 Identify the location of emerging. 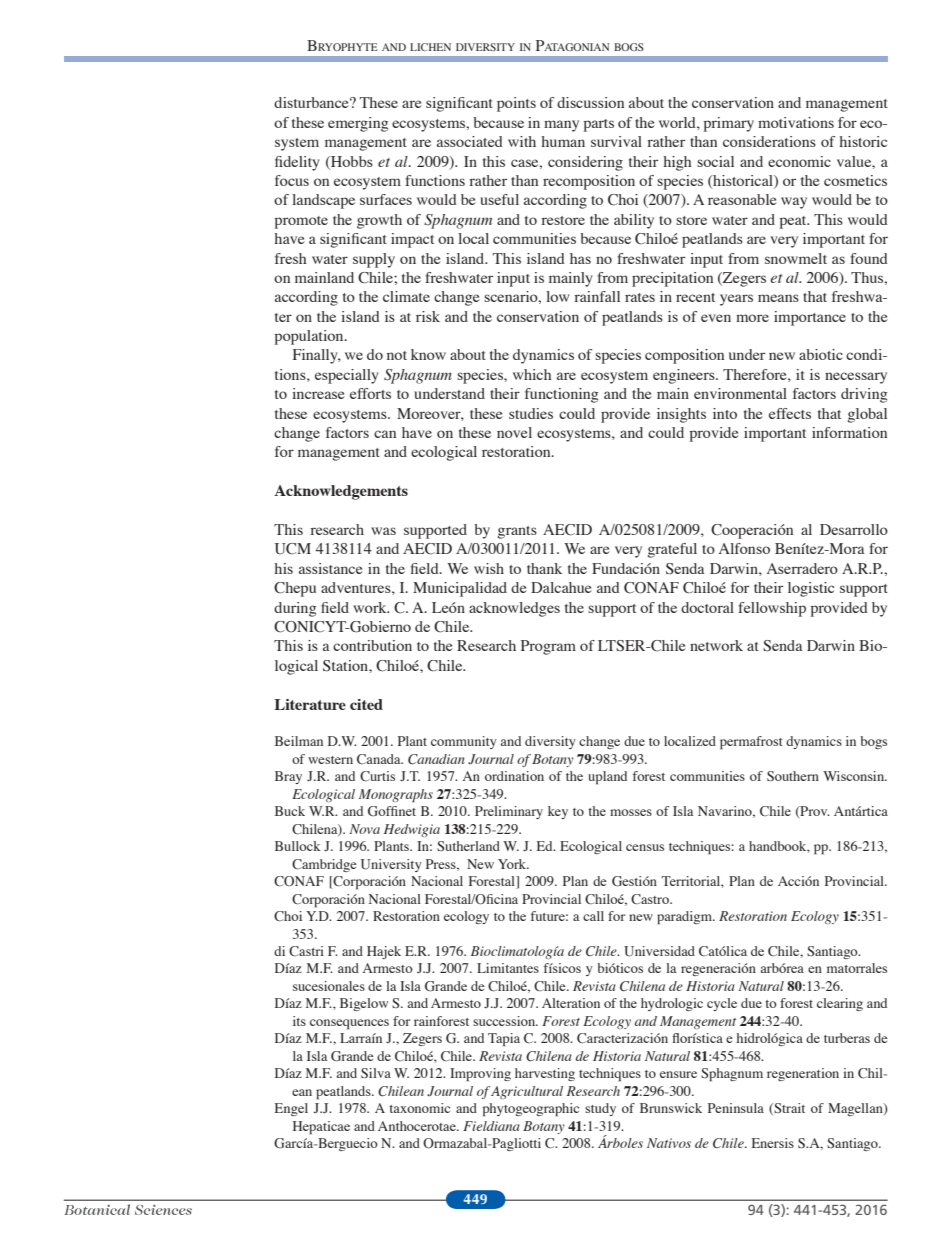
(358, 124).
